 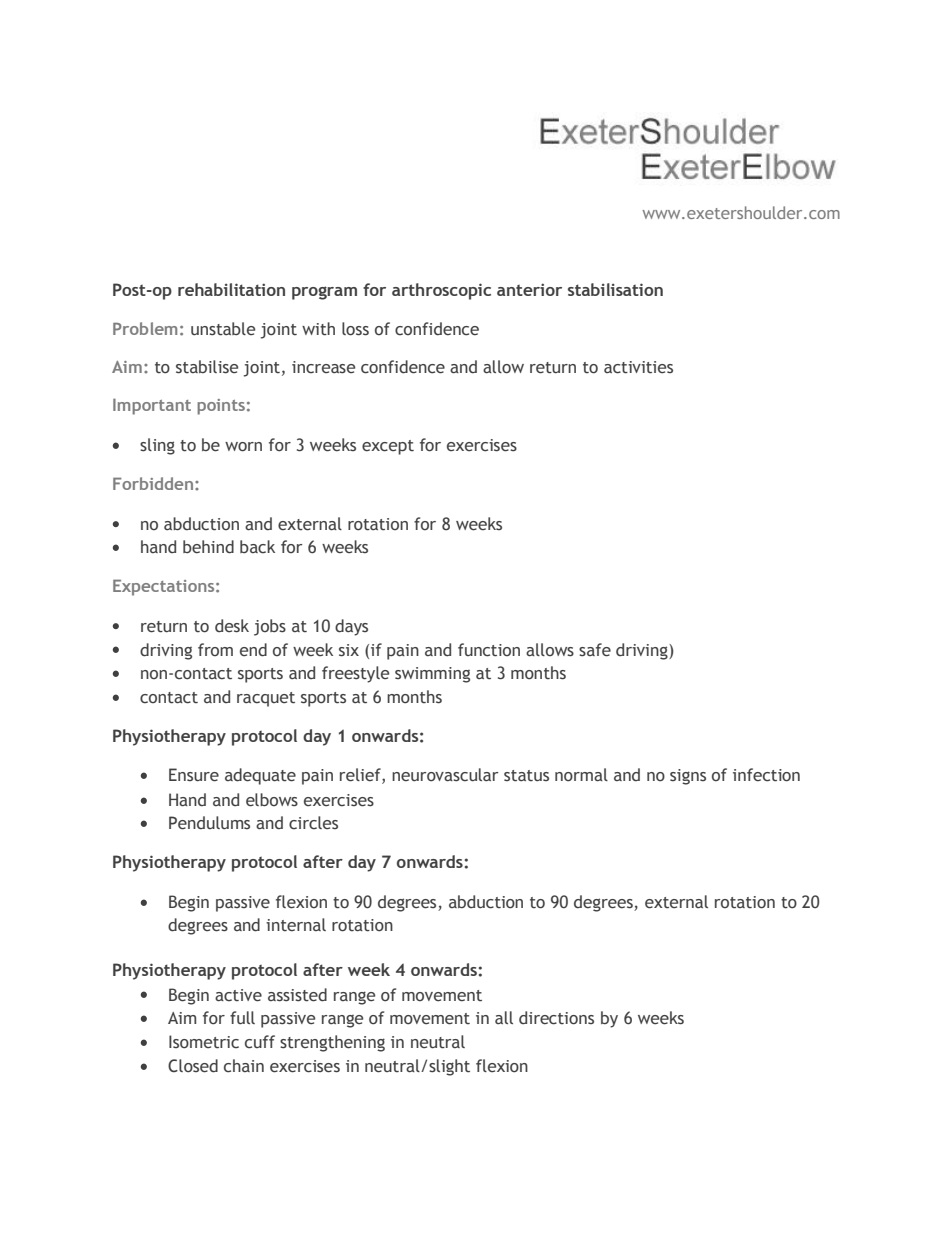 I want to click on Forbidden, so click(x=153, y=483).
